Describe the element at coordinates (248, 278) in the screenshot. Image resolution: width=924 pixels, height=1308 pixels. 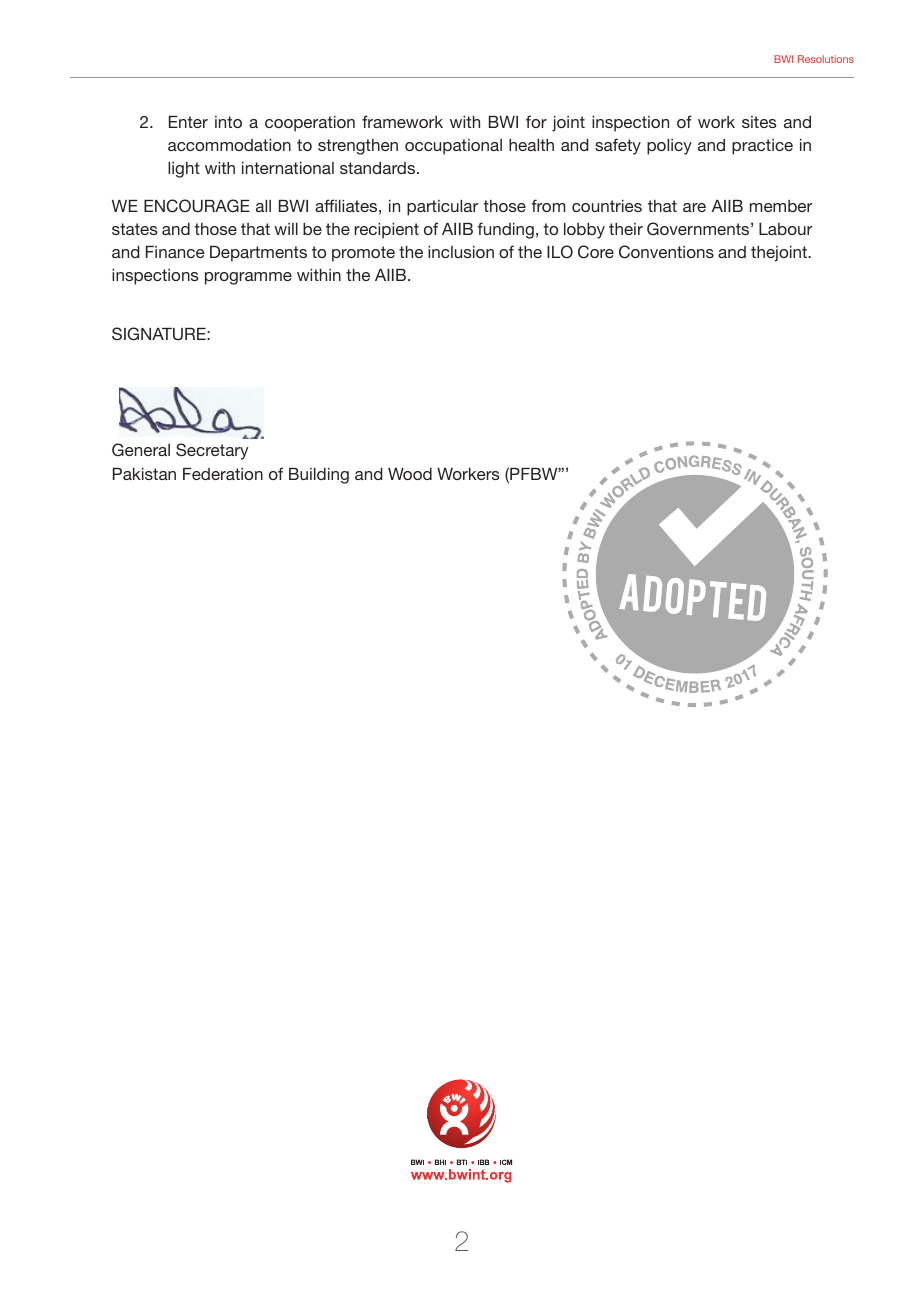
I see `programme` at that location.
